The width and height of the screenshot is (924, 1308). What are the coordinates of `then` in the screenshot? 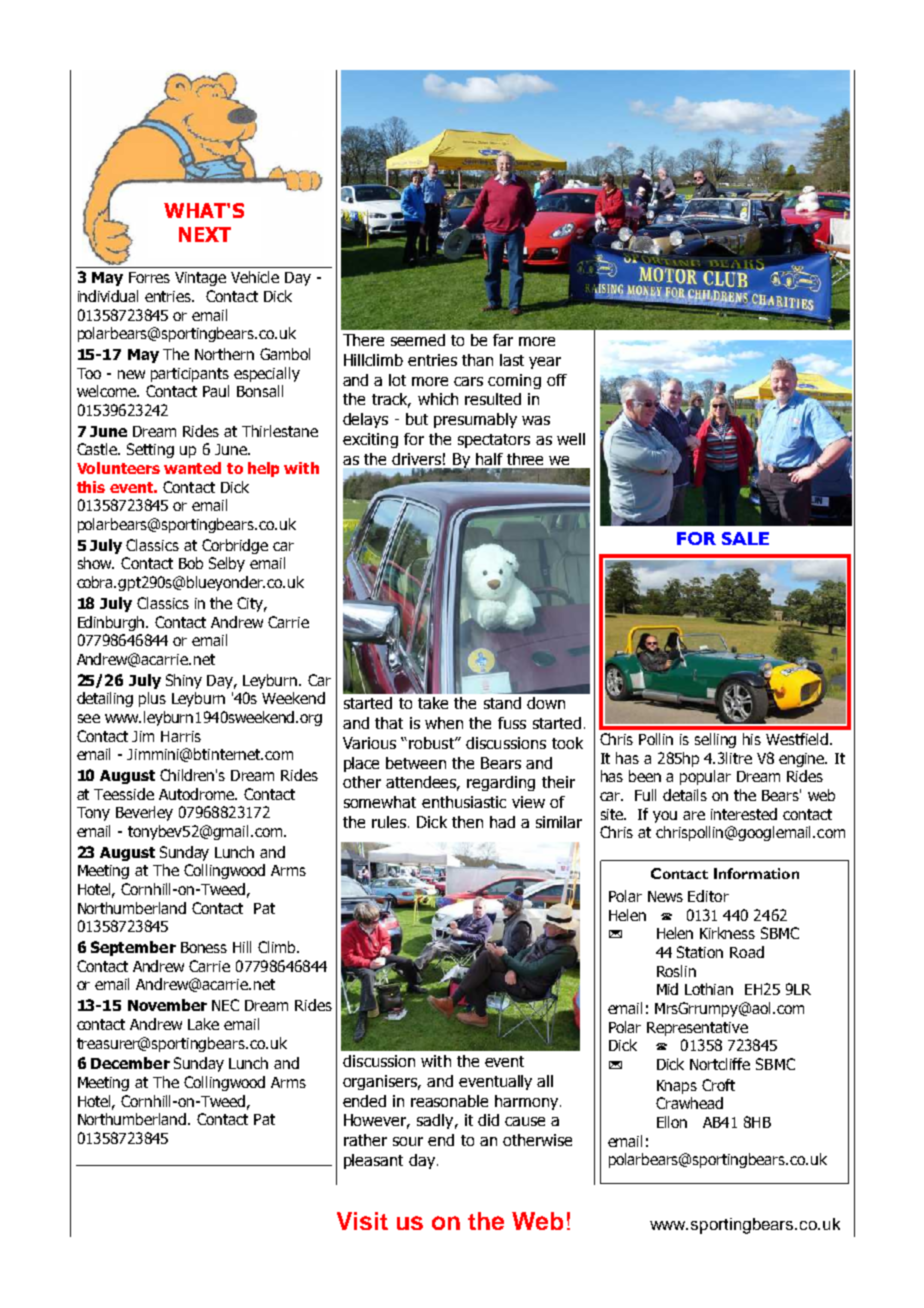 It's located at (467, 822).
